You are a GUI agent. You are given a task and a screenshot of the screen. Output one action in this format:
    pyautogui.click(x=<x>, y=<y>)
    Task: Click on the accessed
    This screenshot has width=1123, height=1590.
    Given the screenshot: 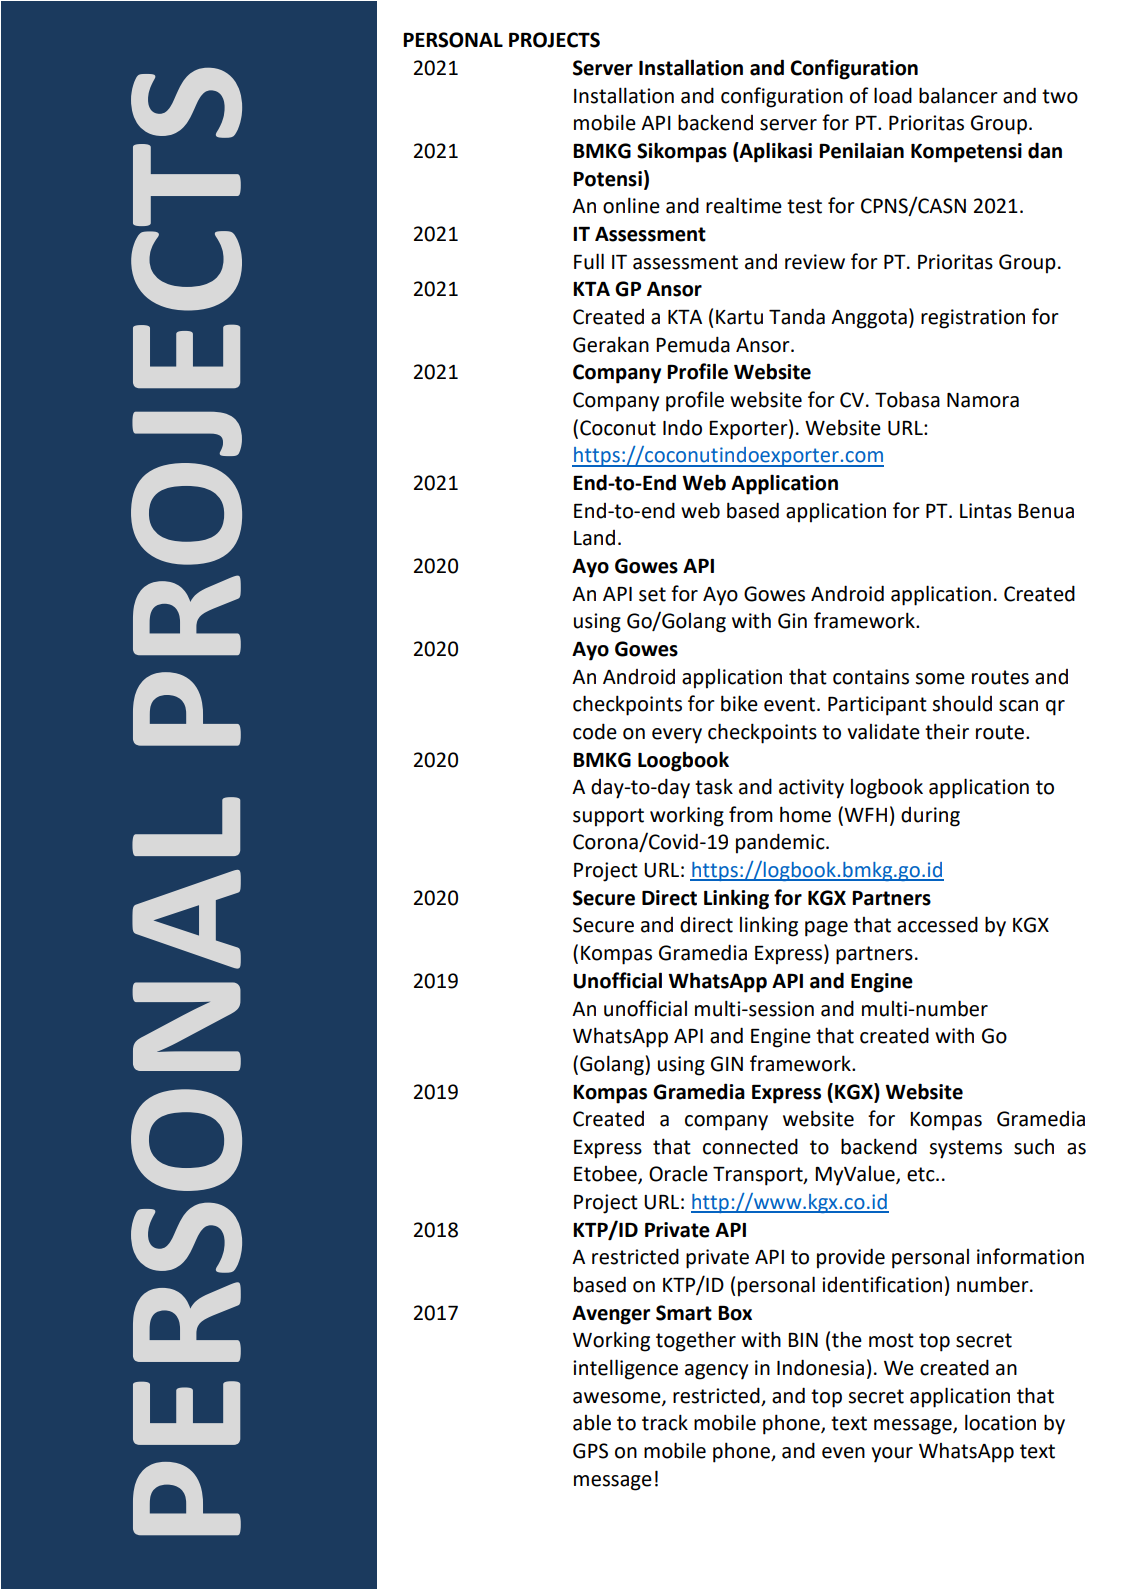 What is the action you would take?
    pyautogui.click(x=937, y=924)
